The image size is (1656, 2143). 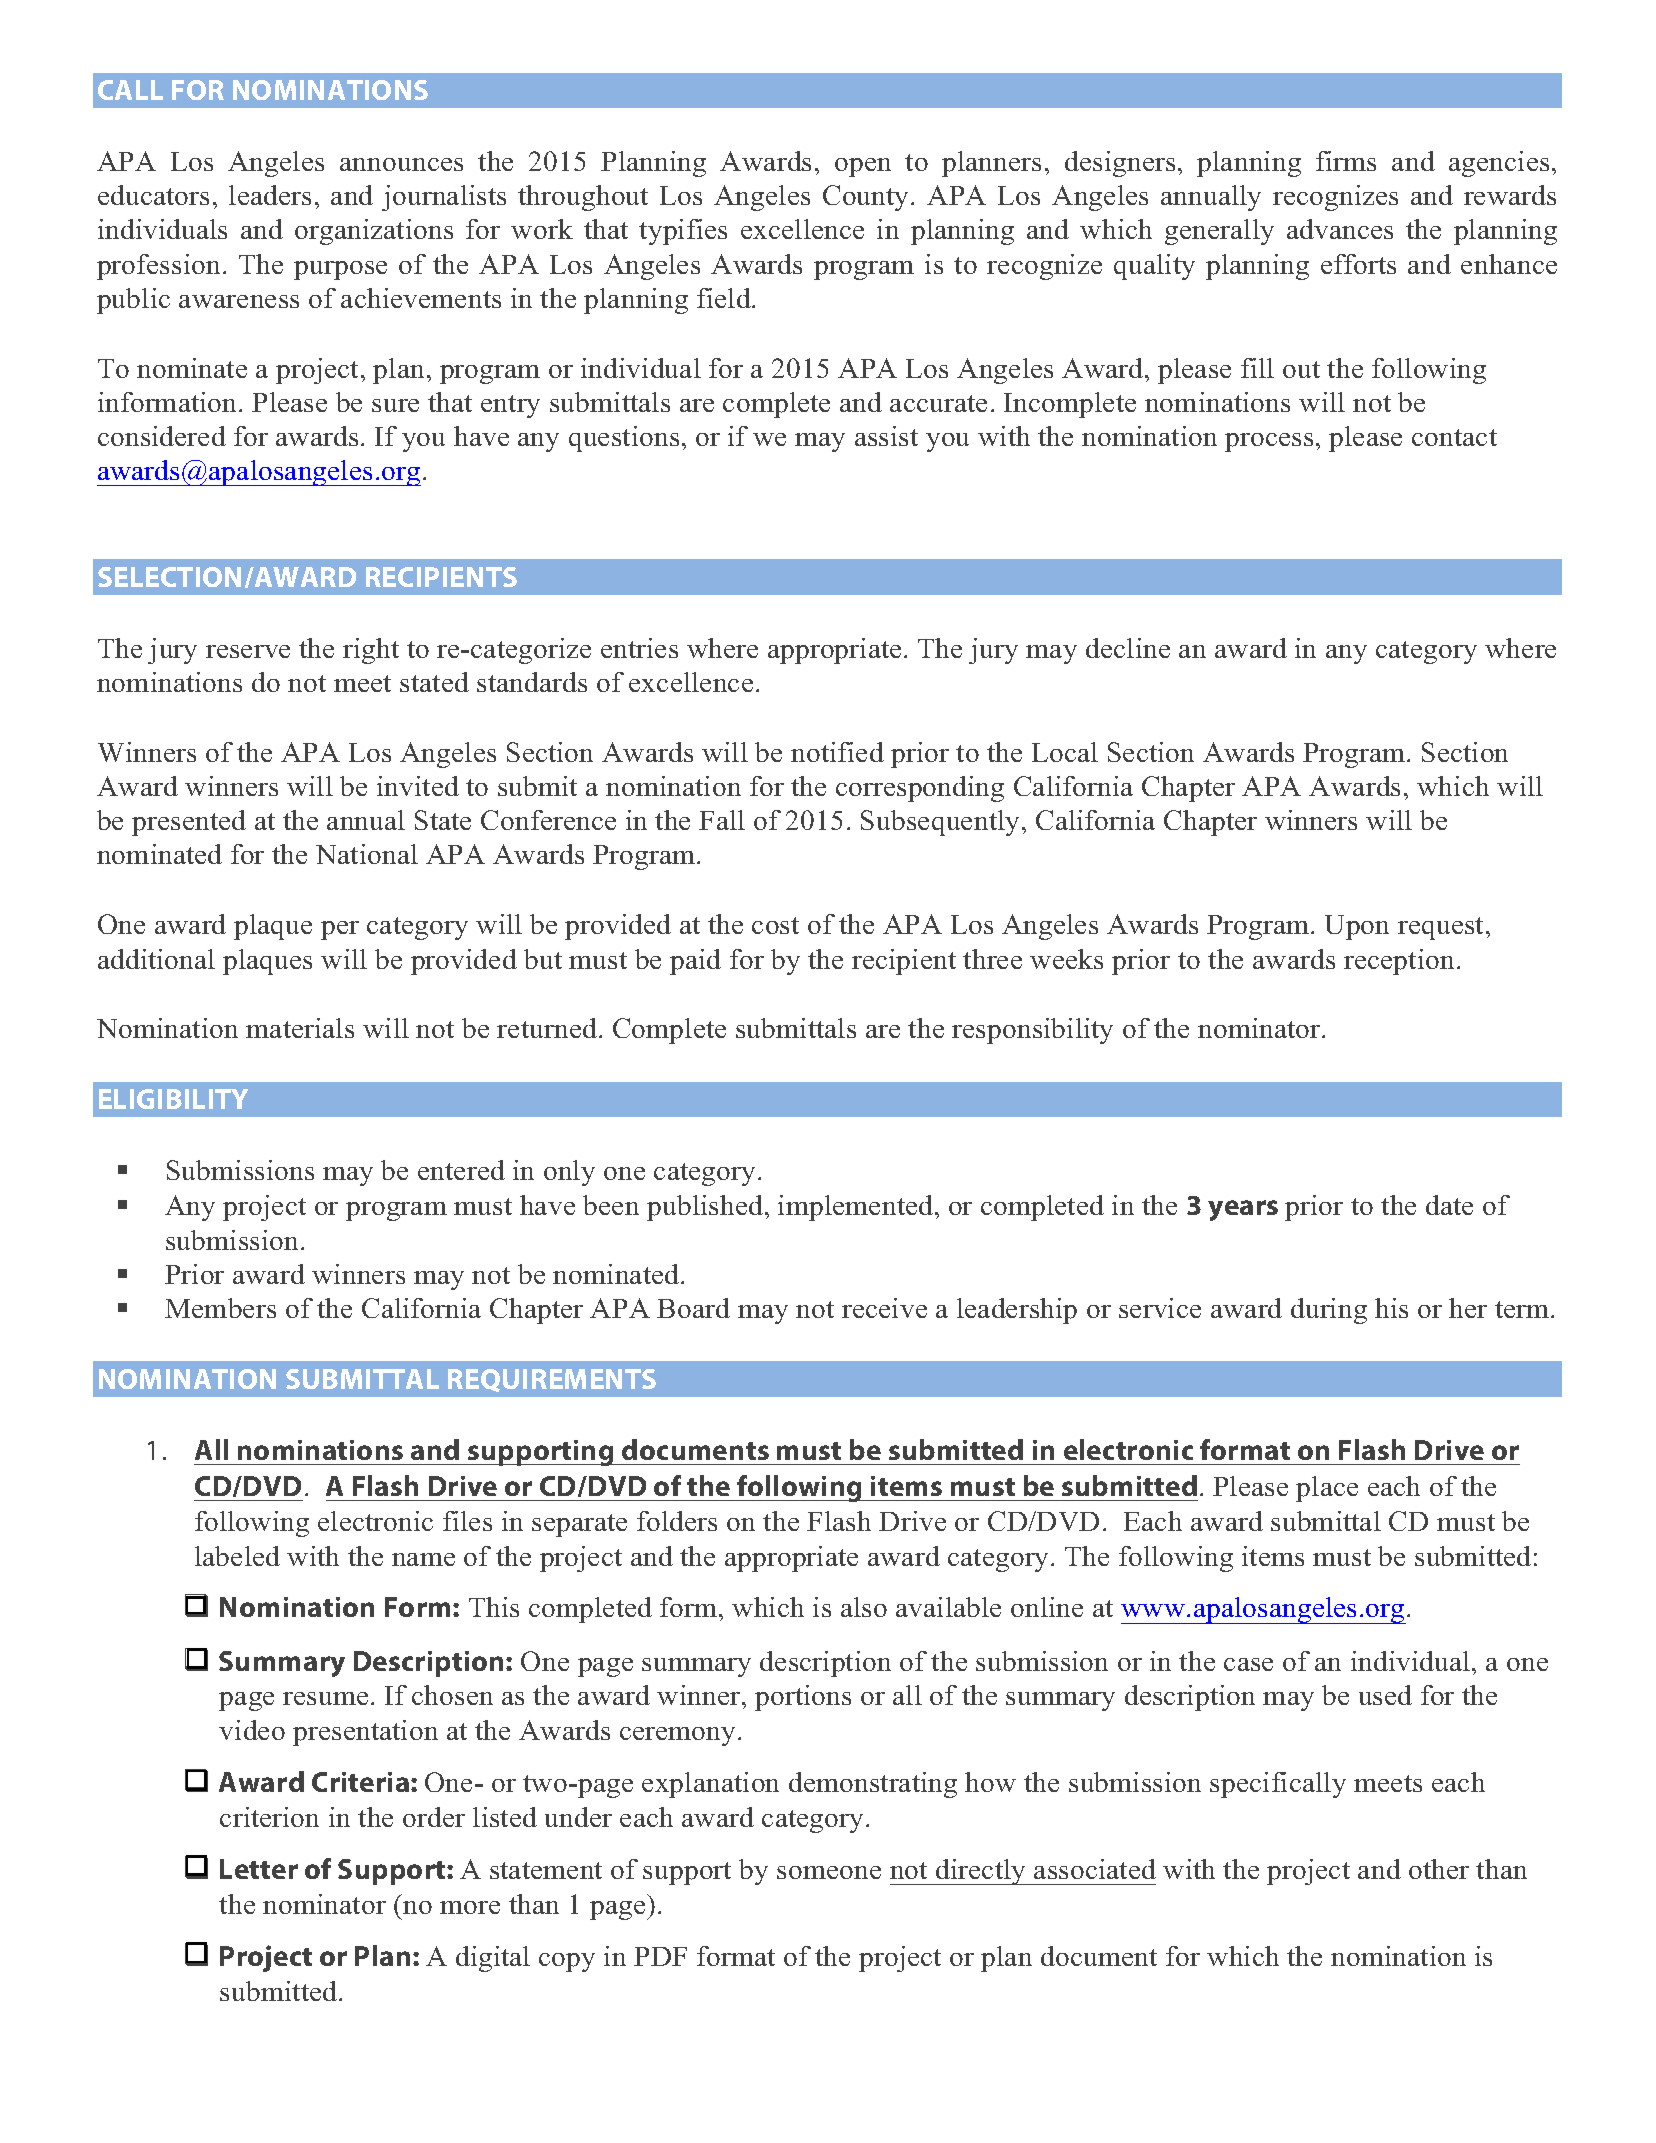 What do you see at coordinates (300, 1028) in the screenshot?
I see `materials` at bounding box center [300, 1028].
